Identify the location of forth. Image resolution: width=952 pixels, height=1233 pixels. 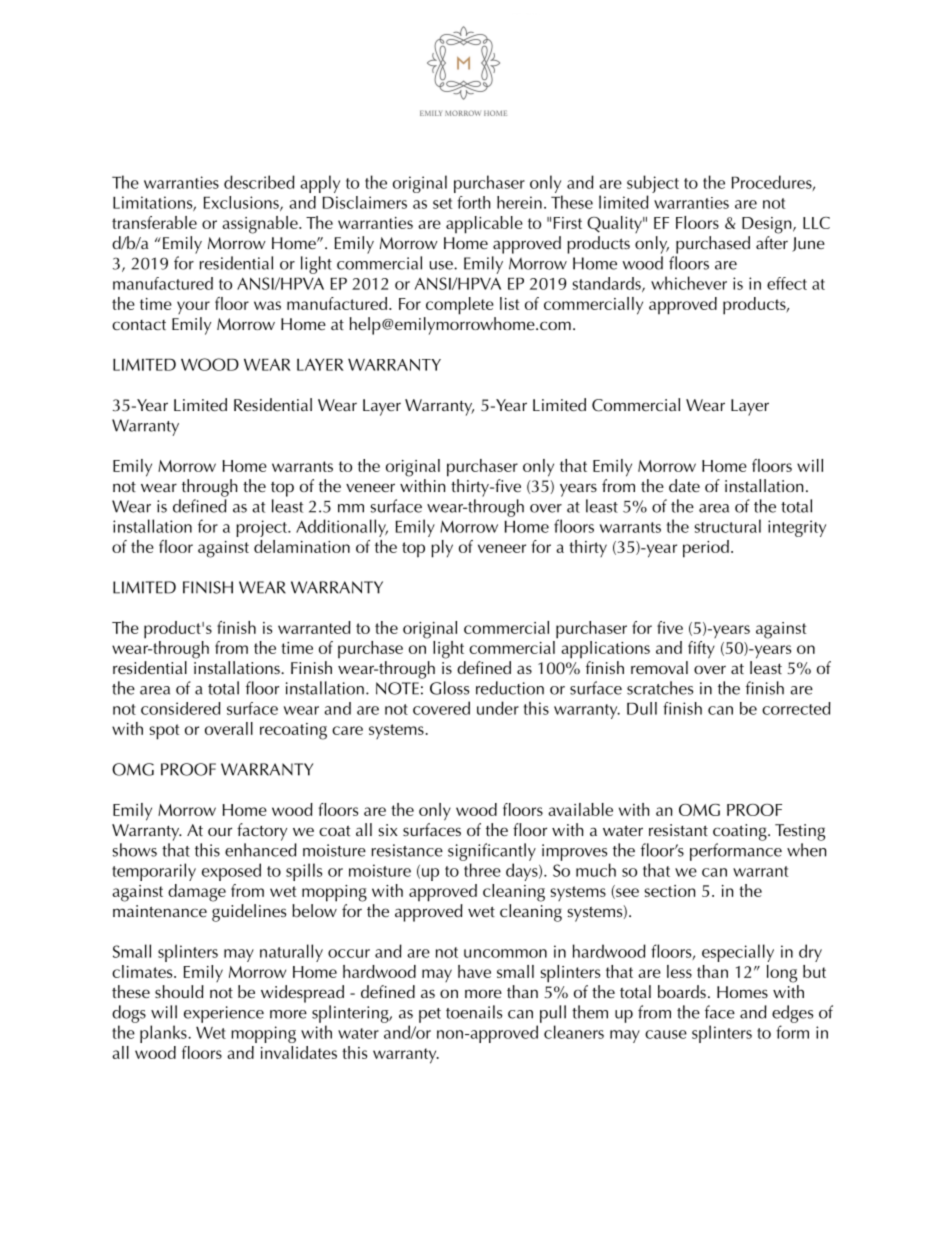
(474, 202).
